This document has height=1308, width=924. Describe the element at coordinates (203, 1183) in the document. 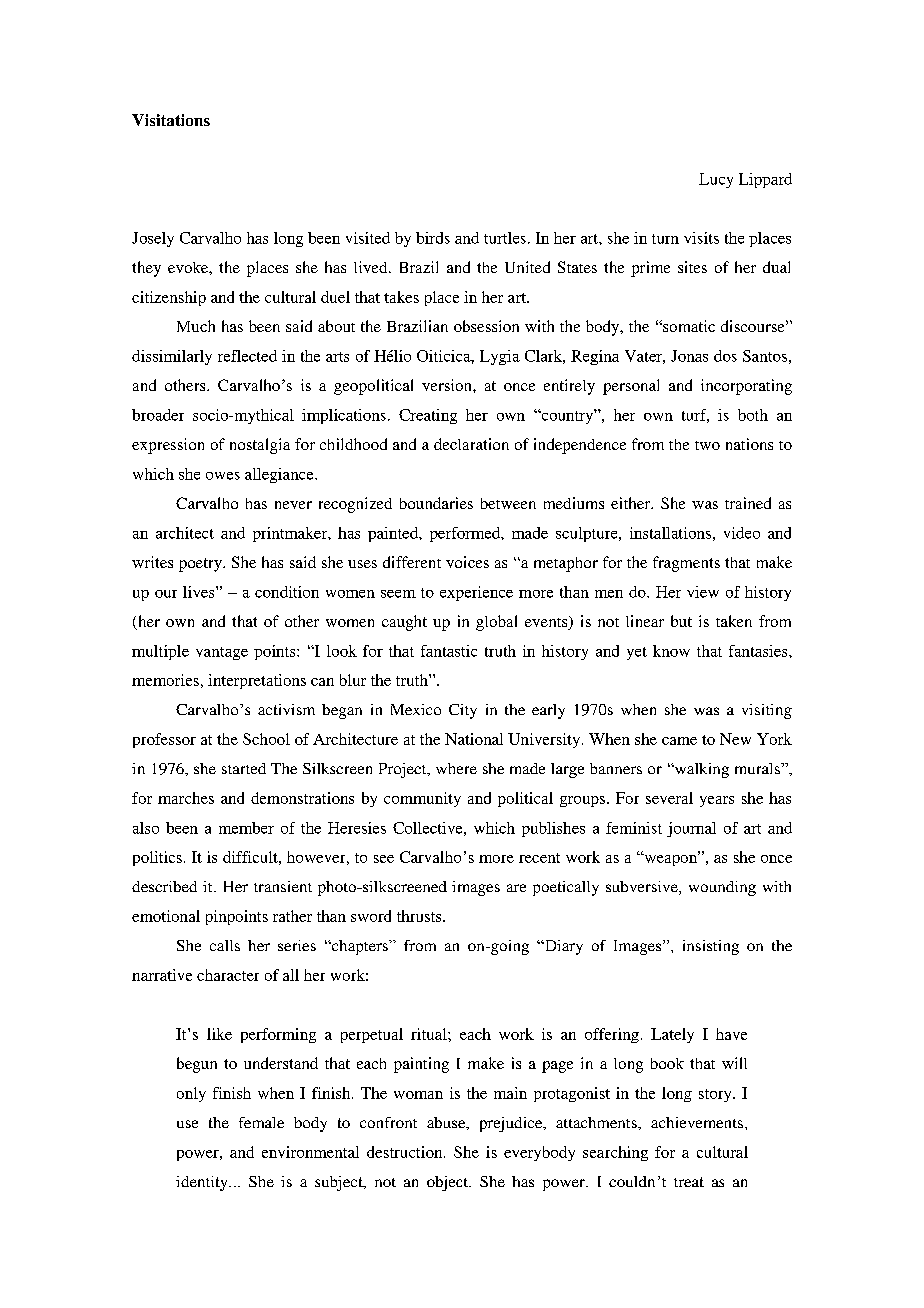

I see `identity` at that location.
